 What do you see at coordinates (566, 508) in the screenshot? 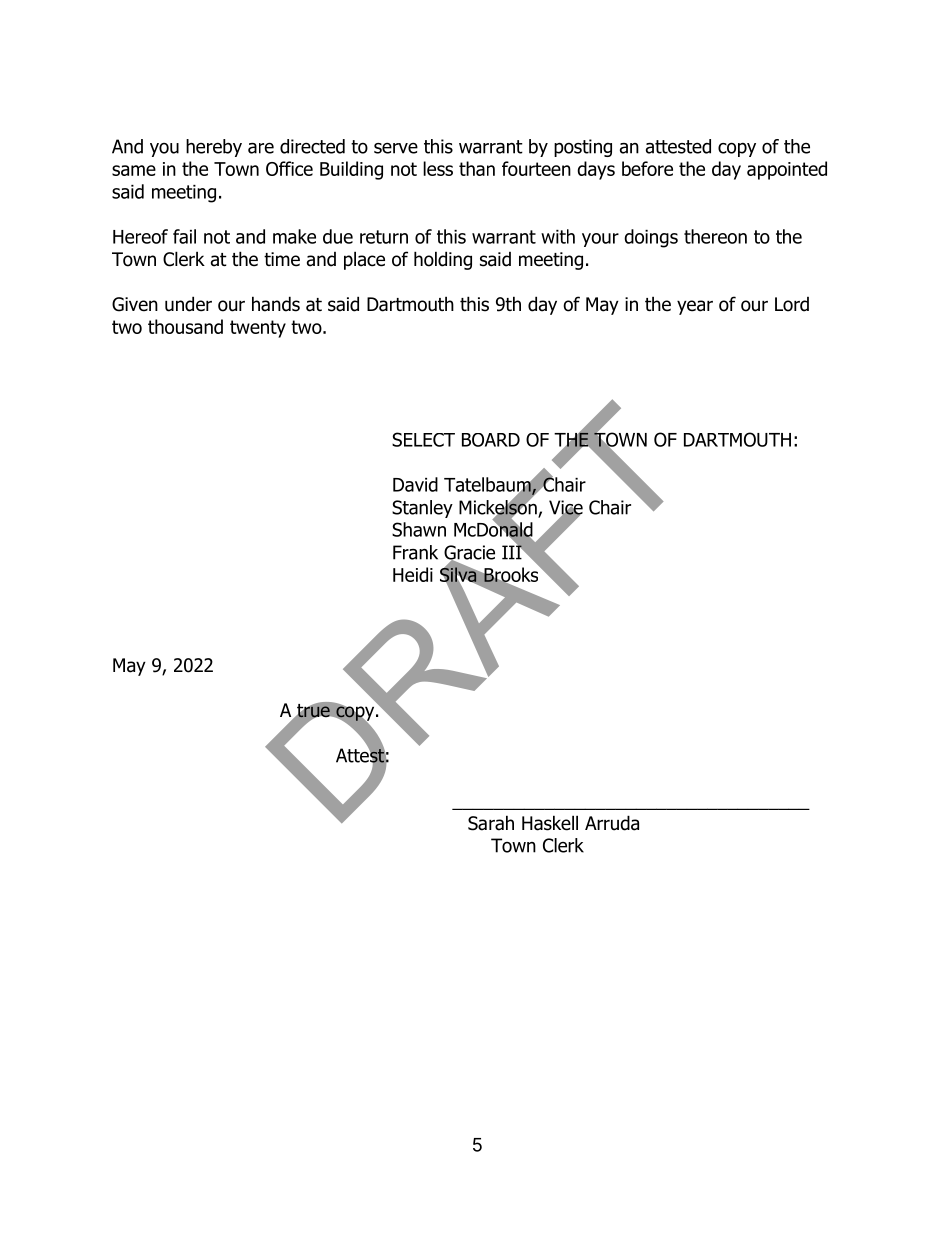
I see `Vice` at bounding box center [566, 508].
